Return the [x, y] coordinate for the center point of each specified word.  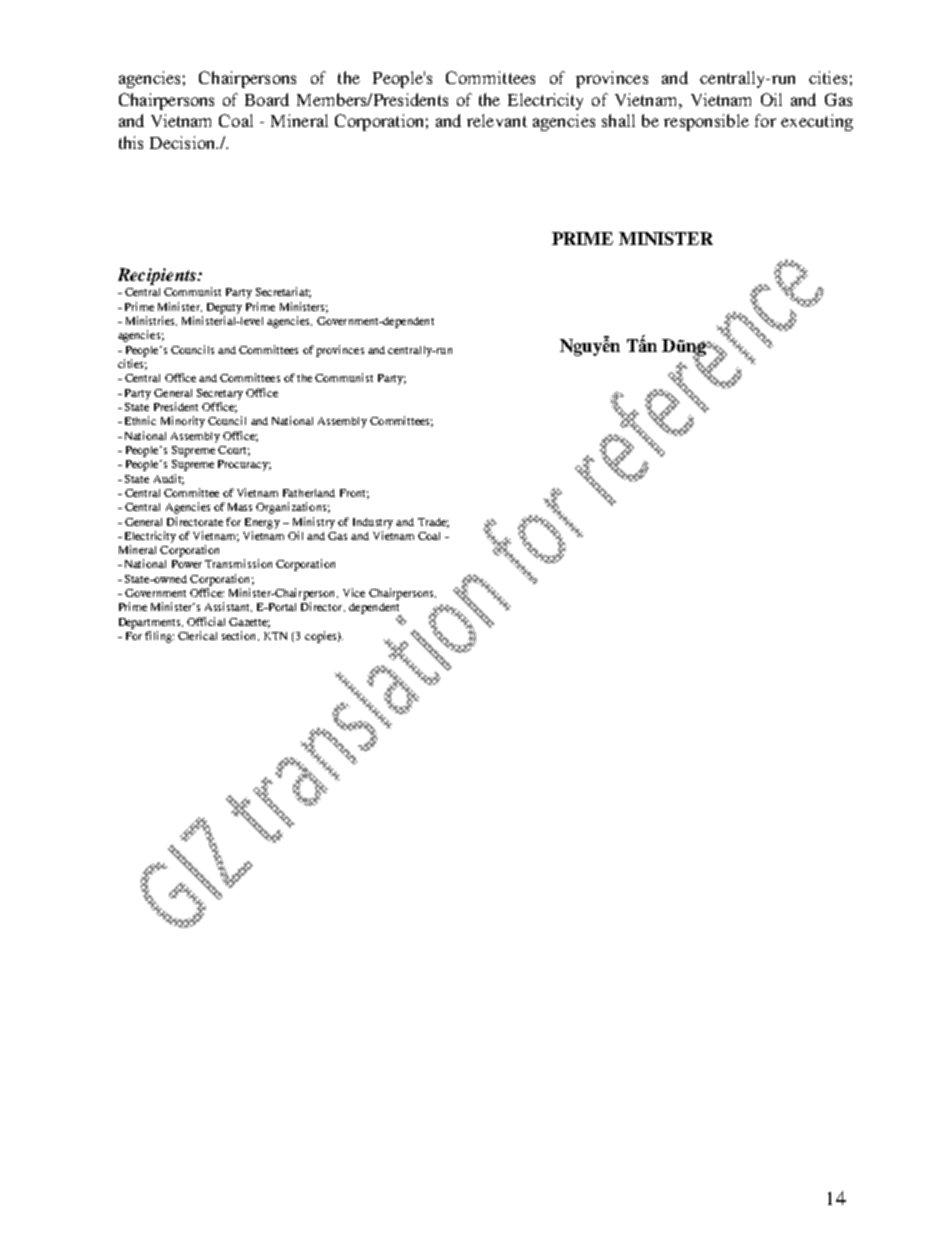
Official [206, 621]
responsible [706, 122]
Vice [354, 592]
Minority [183, 422]
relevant [497, 120]
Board [267, 99]
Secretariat [283, 292]
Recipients [158, 276]
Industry [373, 523]
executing [817, 122]
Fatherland [309, 493]
